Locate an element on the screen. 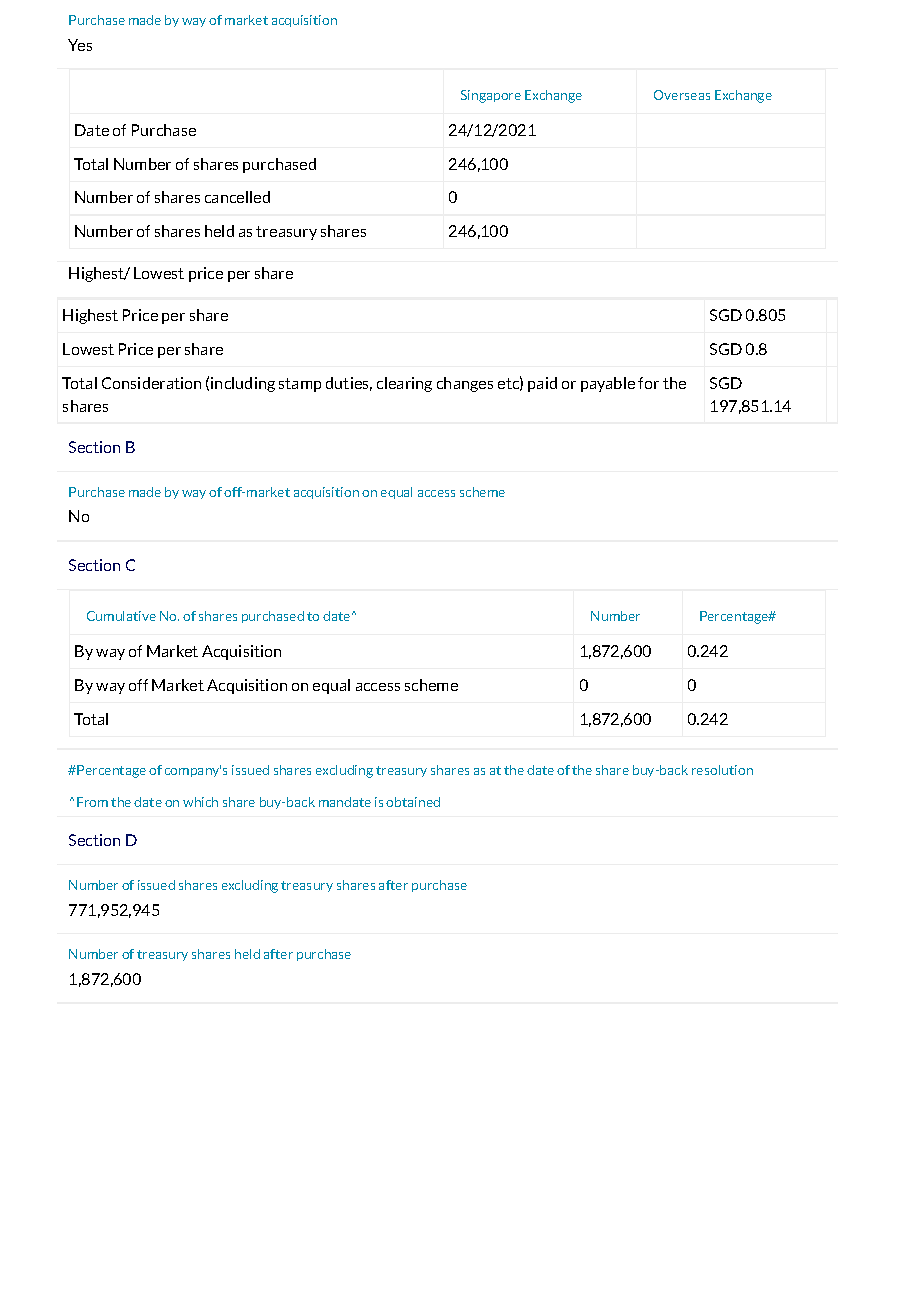  payable is located at coordinates (608, 384).
